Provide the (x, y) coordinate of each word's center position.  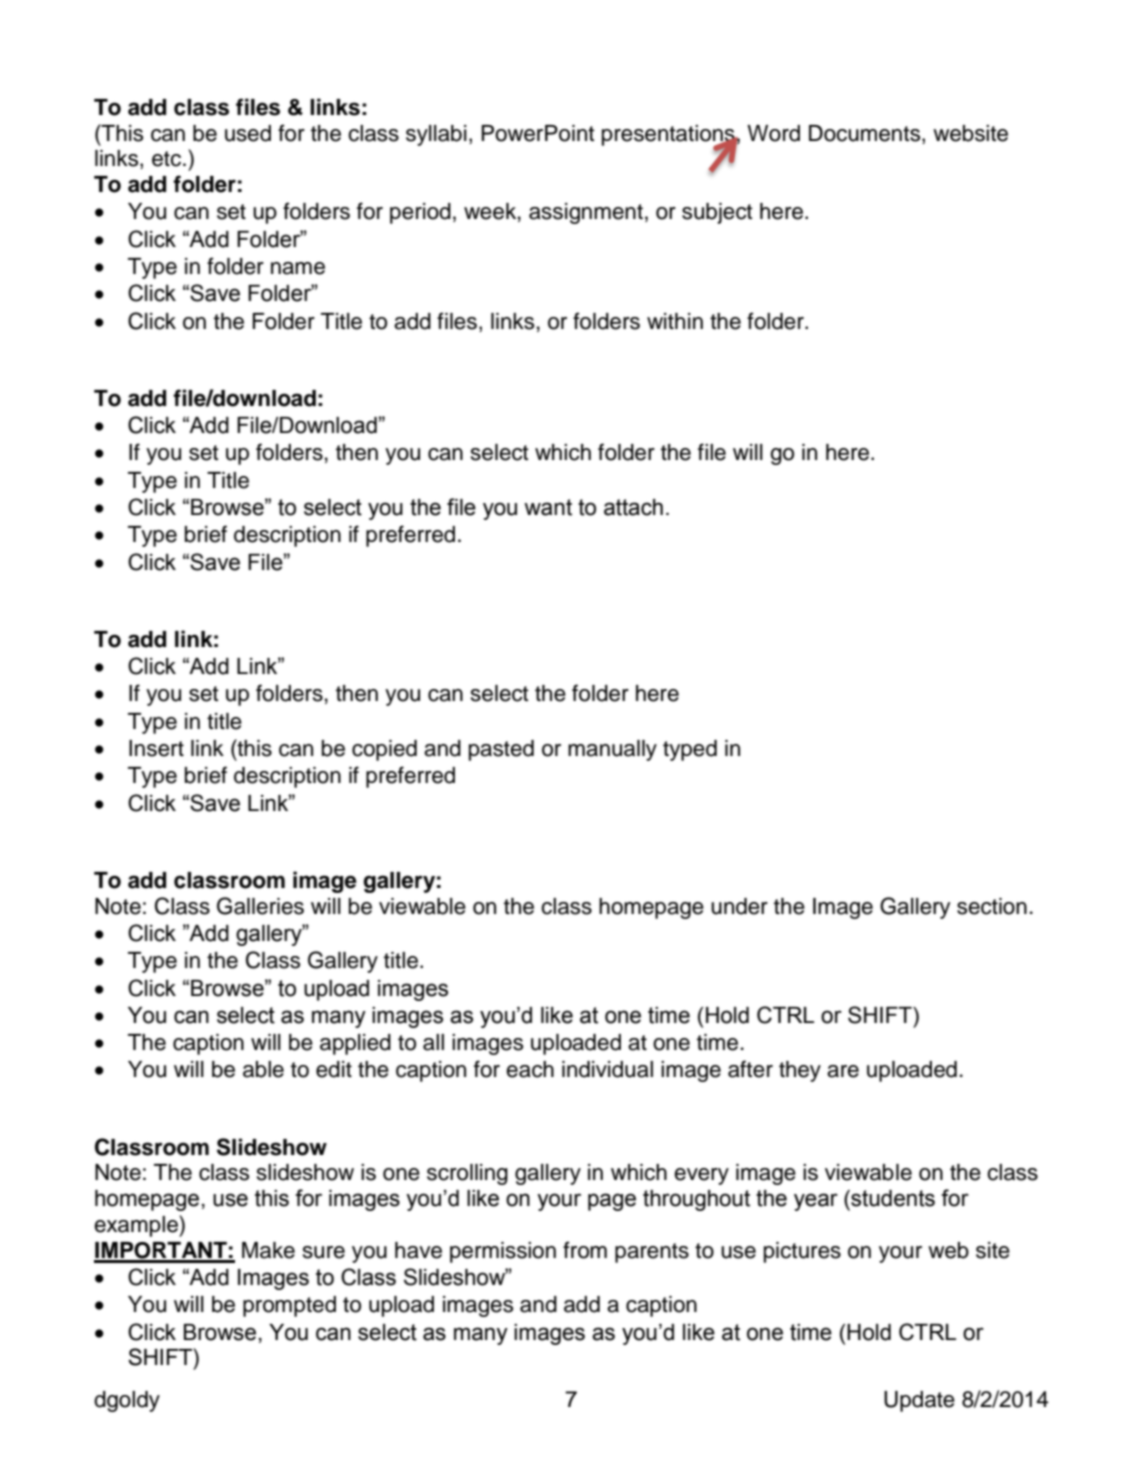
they (800, 1071)
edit (334, 1069)
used (248, 133)
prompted (289, 1306)
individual (607, 1069)
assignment (586, 213)
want (548, 507)
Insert (156, 748)
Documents (866, 133)
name (298, 268)
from (585, 1250)
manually (612, 750)
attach (633, 507)
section (992, 906)
